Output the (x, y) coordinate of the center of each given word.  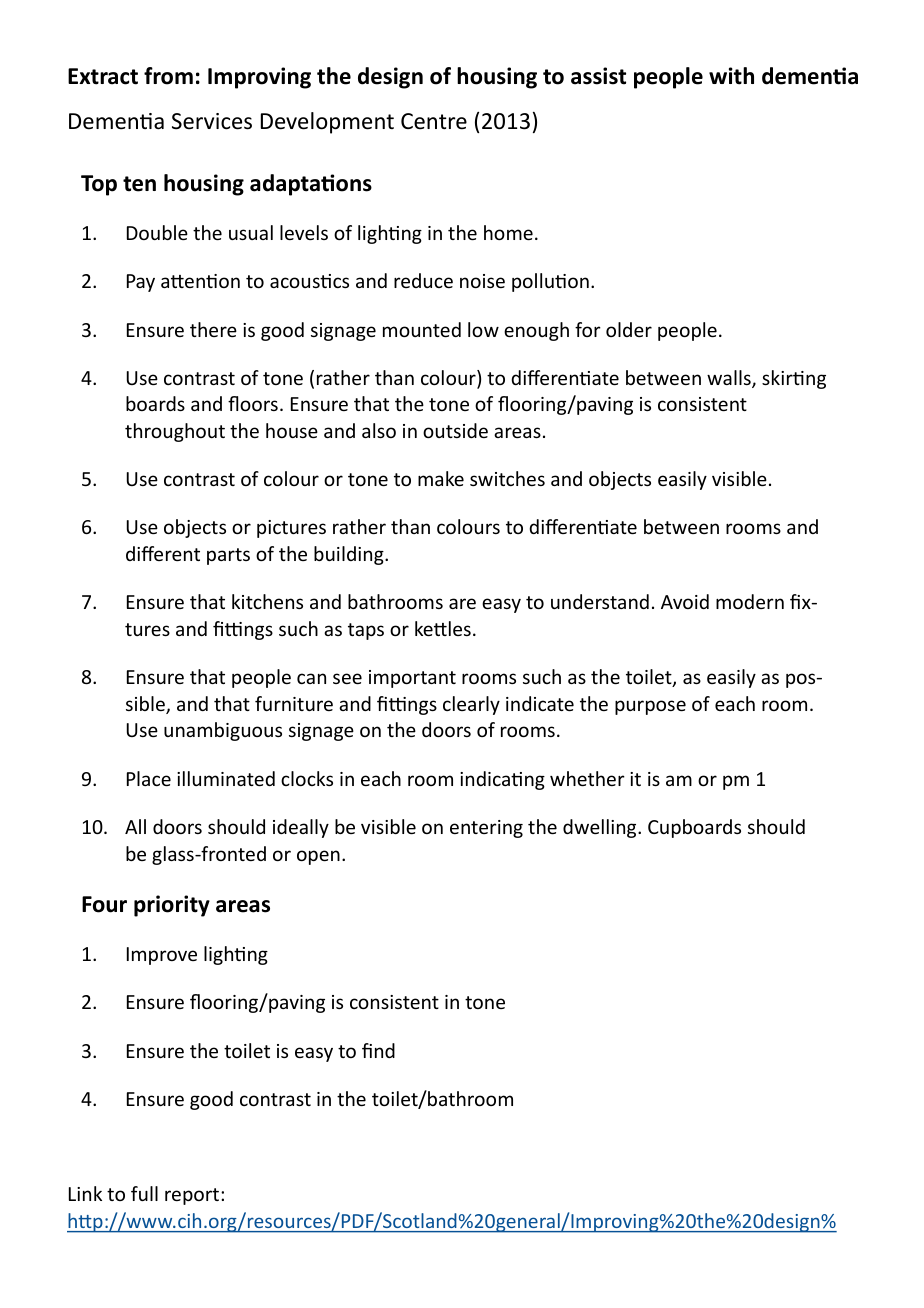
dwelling (601, 828)
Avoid (685, 601)
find (378, 1050)
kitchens (267, 601)
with (731, 76)
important (412, 679)
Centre (434, 121)
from (168, 76)
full (144, 1193)
